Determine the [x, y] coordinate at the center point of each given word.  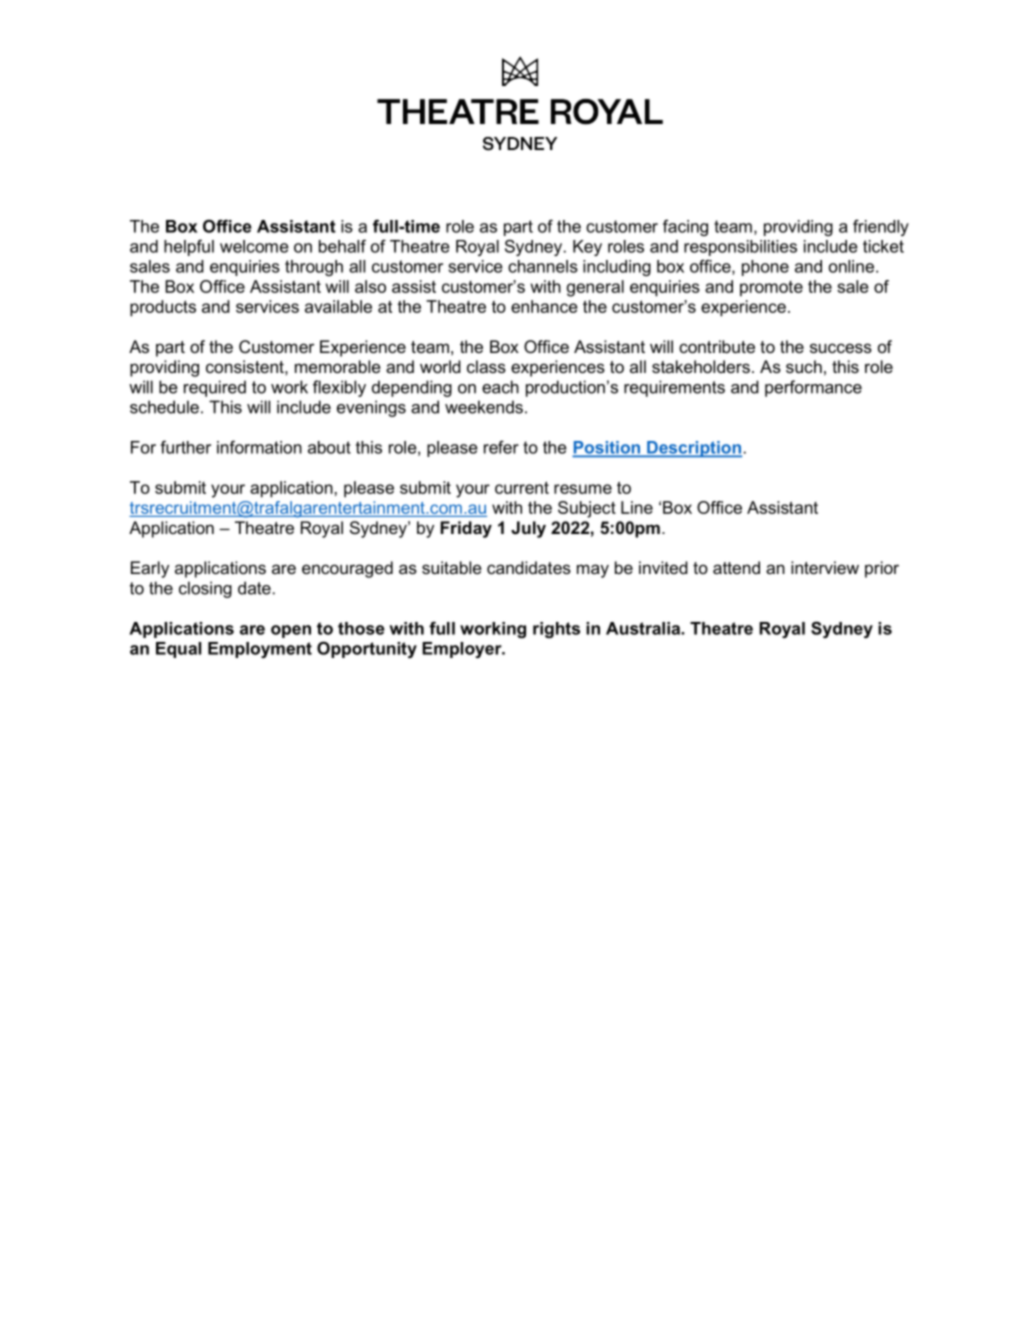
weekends [484, 407]
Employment [260, 650]
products [163, 308]
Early [150, 569]
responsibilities [740, 248]
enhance [544, 306]
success [841, 348]
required [215, 388]
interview [825, 567]
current [522, 487]
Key [587, 248]
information [259, 447]
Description [693, 449]
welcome [254, 246]
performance [813, 388]
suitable [452, 567]
